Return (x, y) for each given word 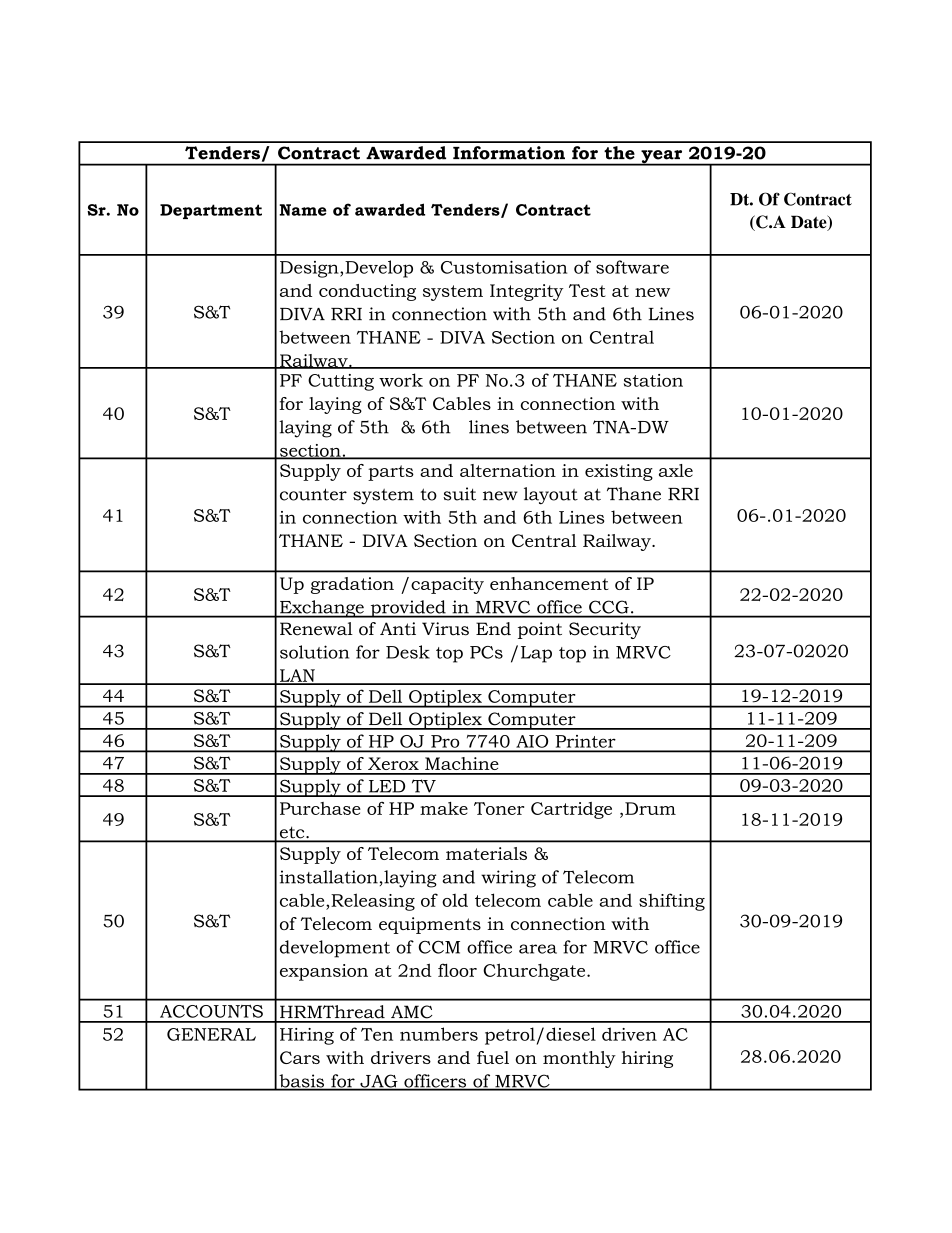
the (620, 153)
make (444, 808)
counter (313, 494)
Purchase (320, 808)
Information (509, 153)
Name (302, 210)
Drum (650, 808)
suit (459, 494)
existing (619, 472)
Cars (300, 1057)
